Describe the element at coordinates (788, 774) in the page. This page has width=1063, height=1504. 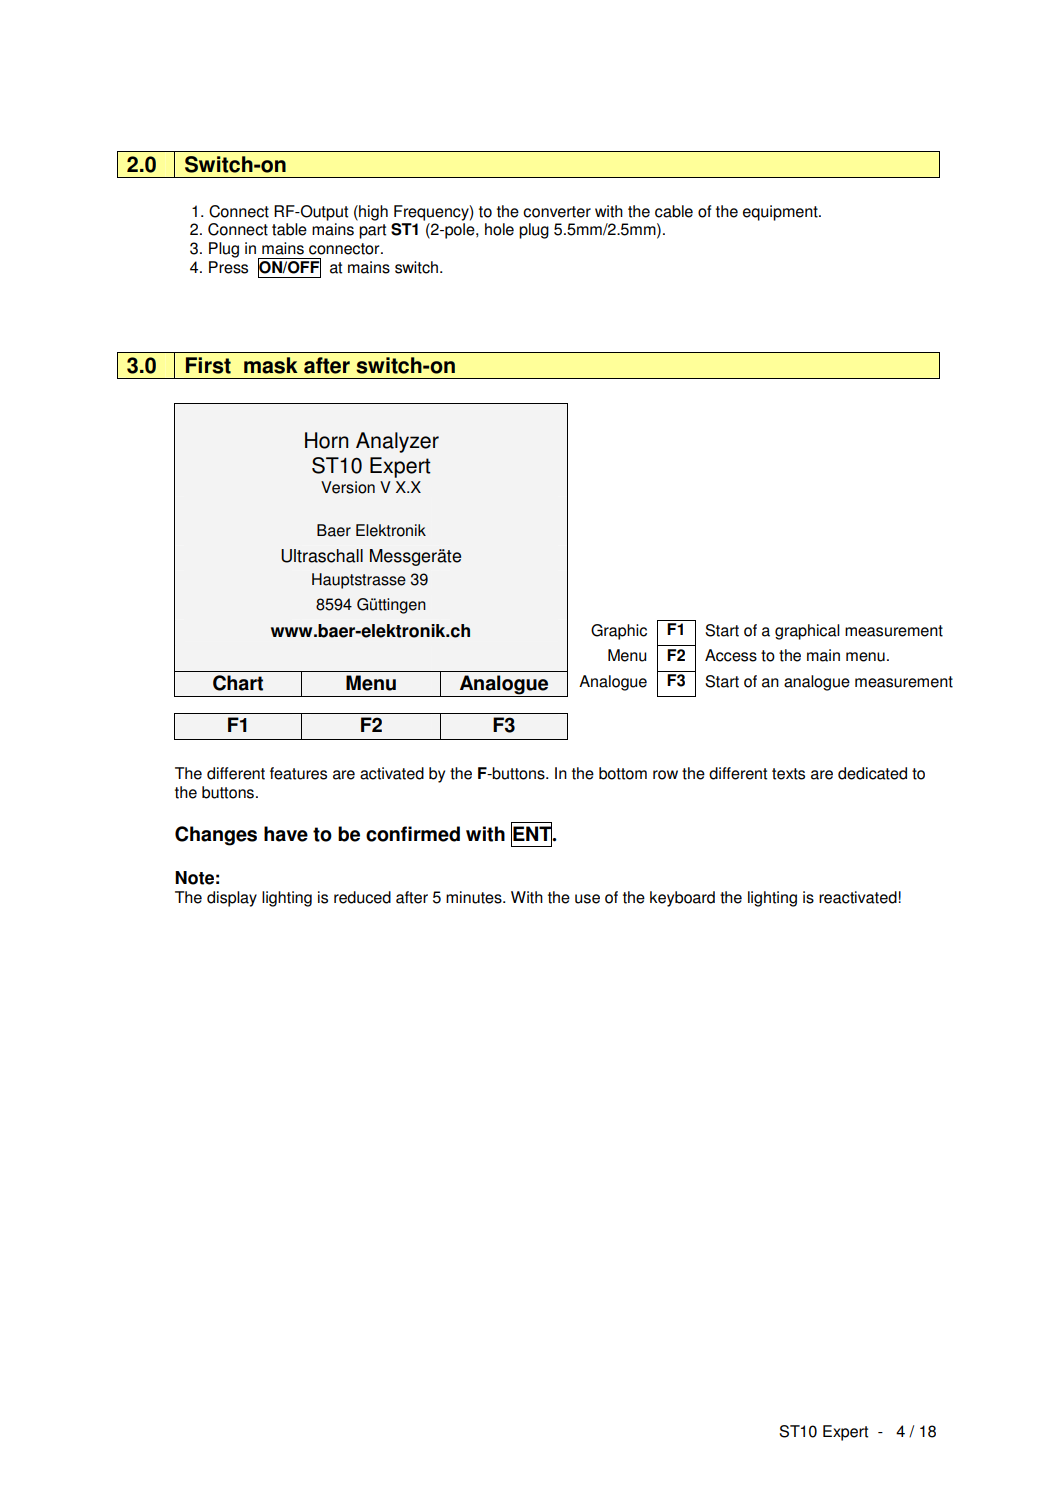
I see `texts` at that location.
